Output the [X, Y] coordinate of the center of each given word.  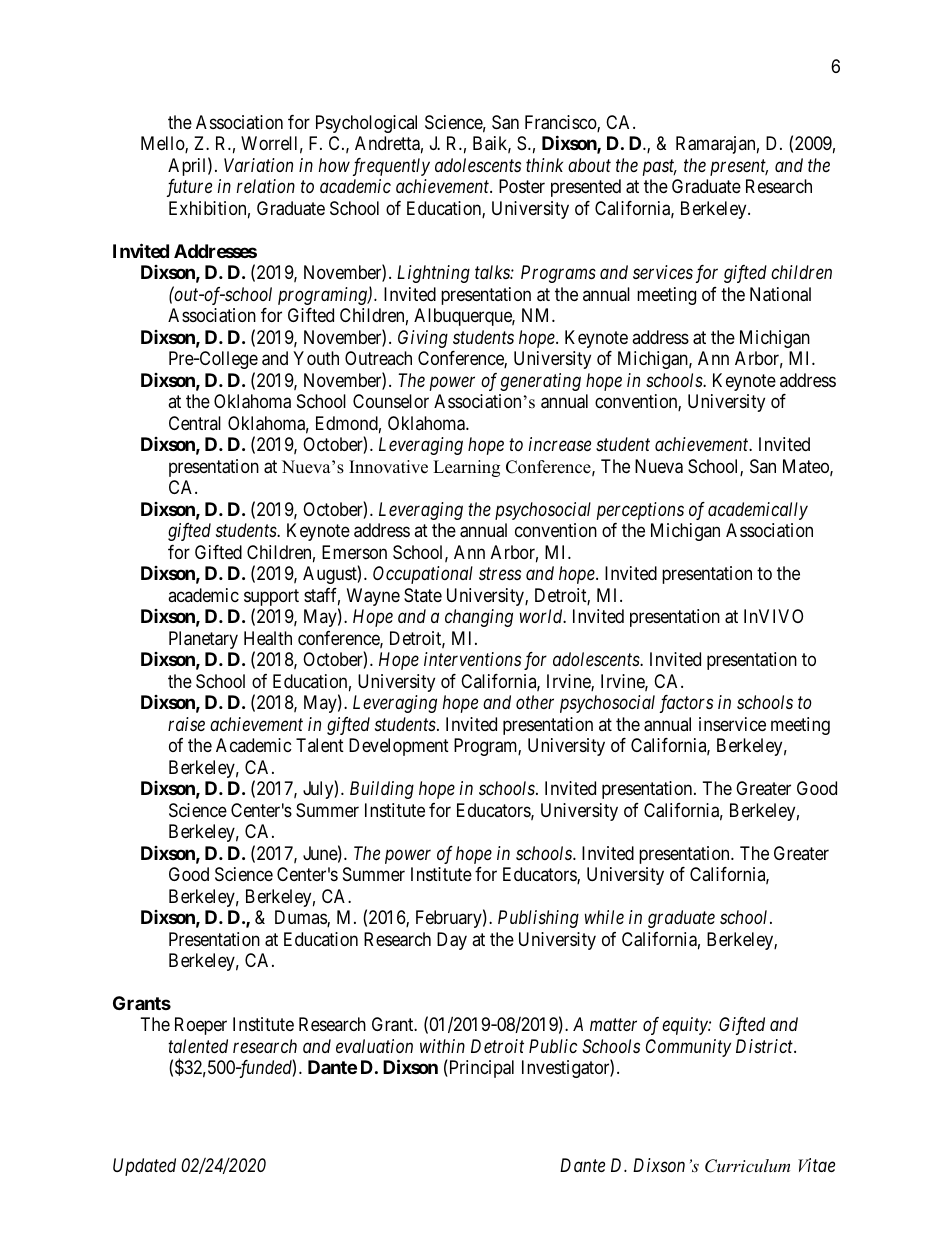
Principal [480, 1069]
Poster [522, 186]
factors [686, 704]
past [660, 168]
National [780, 294]
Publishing [538, 919]
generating [540, 382]
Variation [258, 165]
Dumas [301, 918]
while [604, 917]
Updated [144, 1167]
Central [195, 423]
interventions [472, 659]
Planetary [203, 640]
